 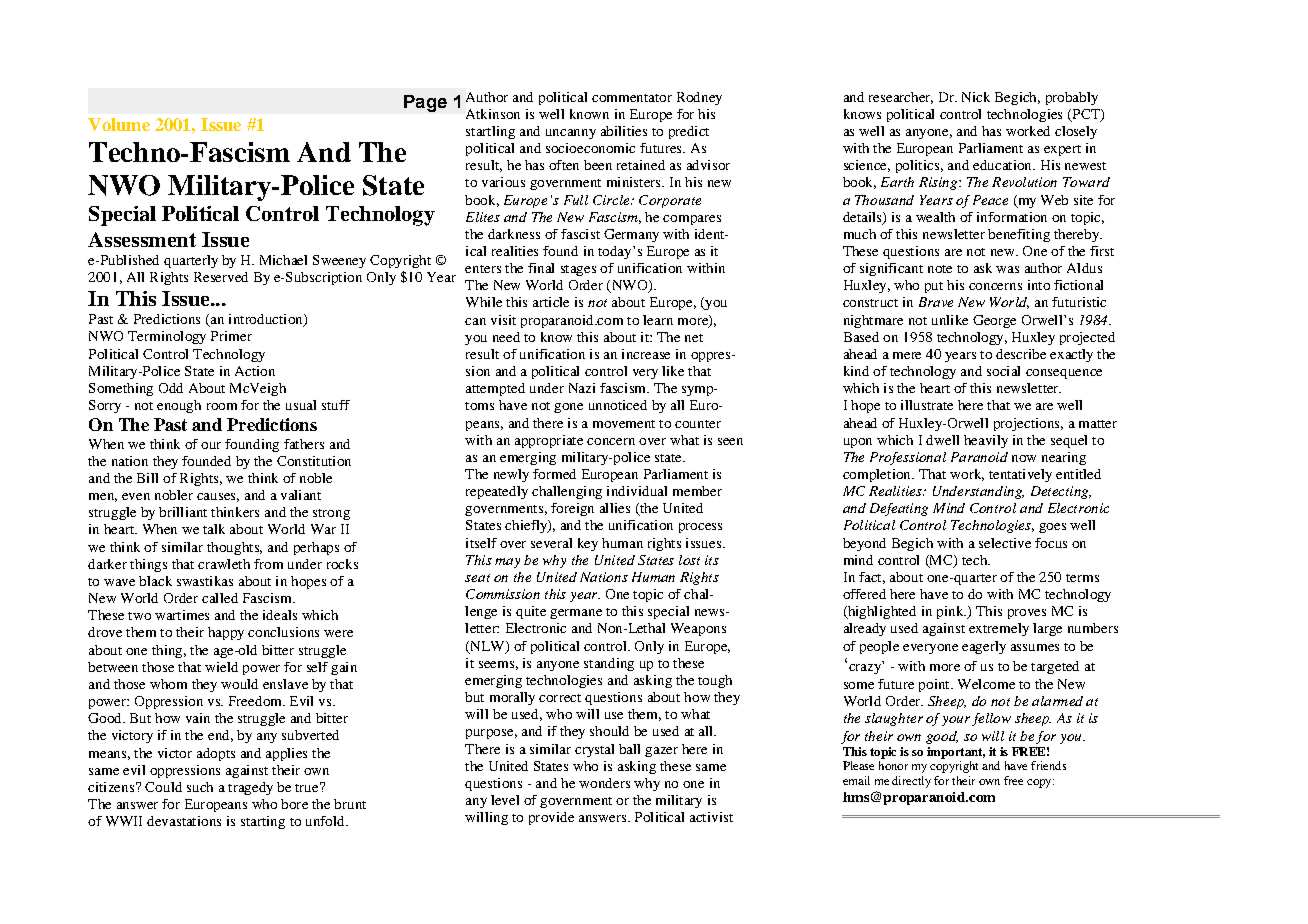 I want to click on abilities, so click(x=624, y=131).
